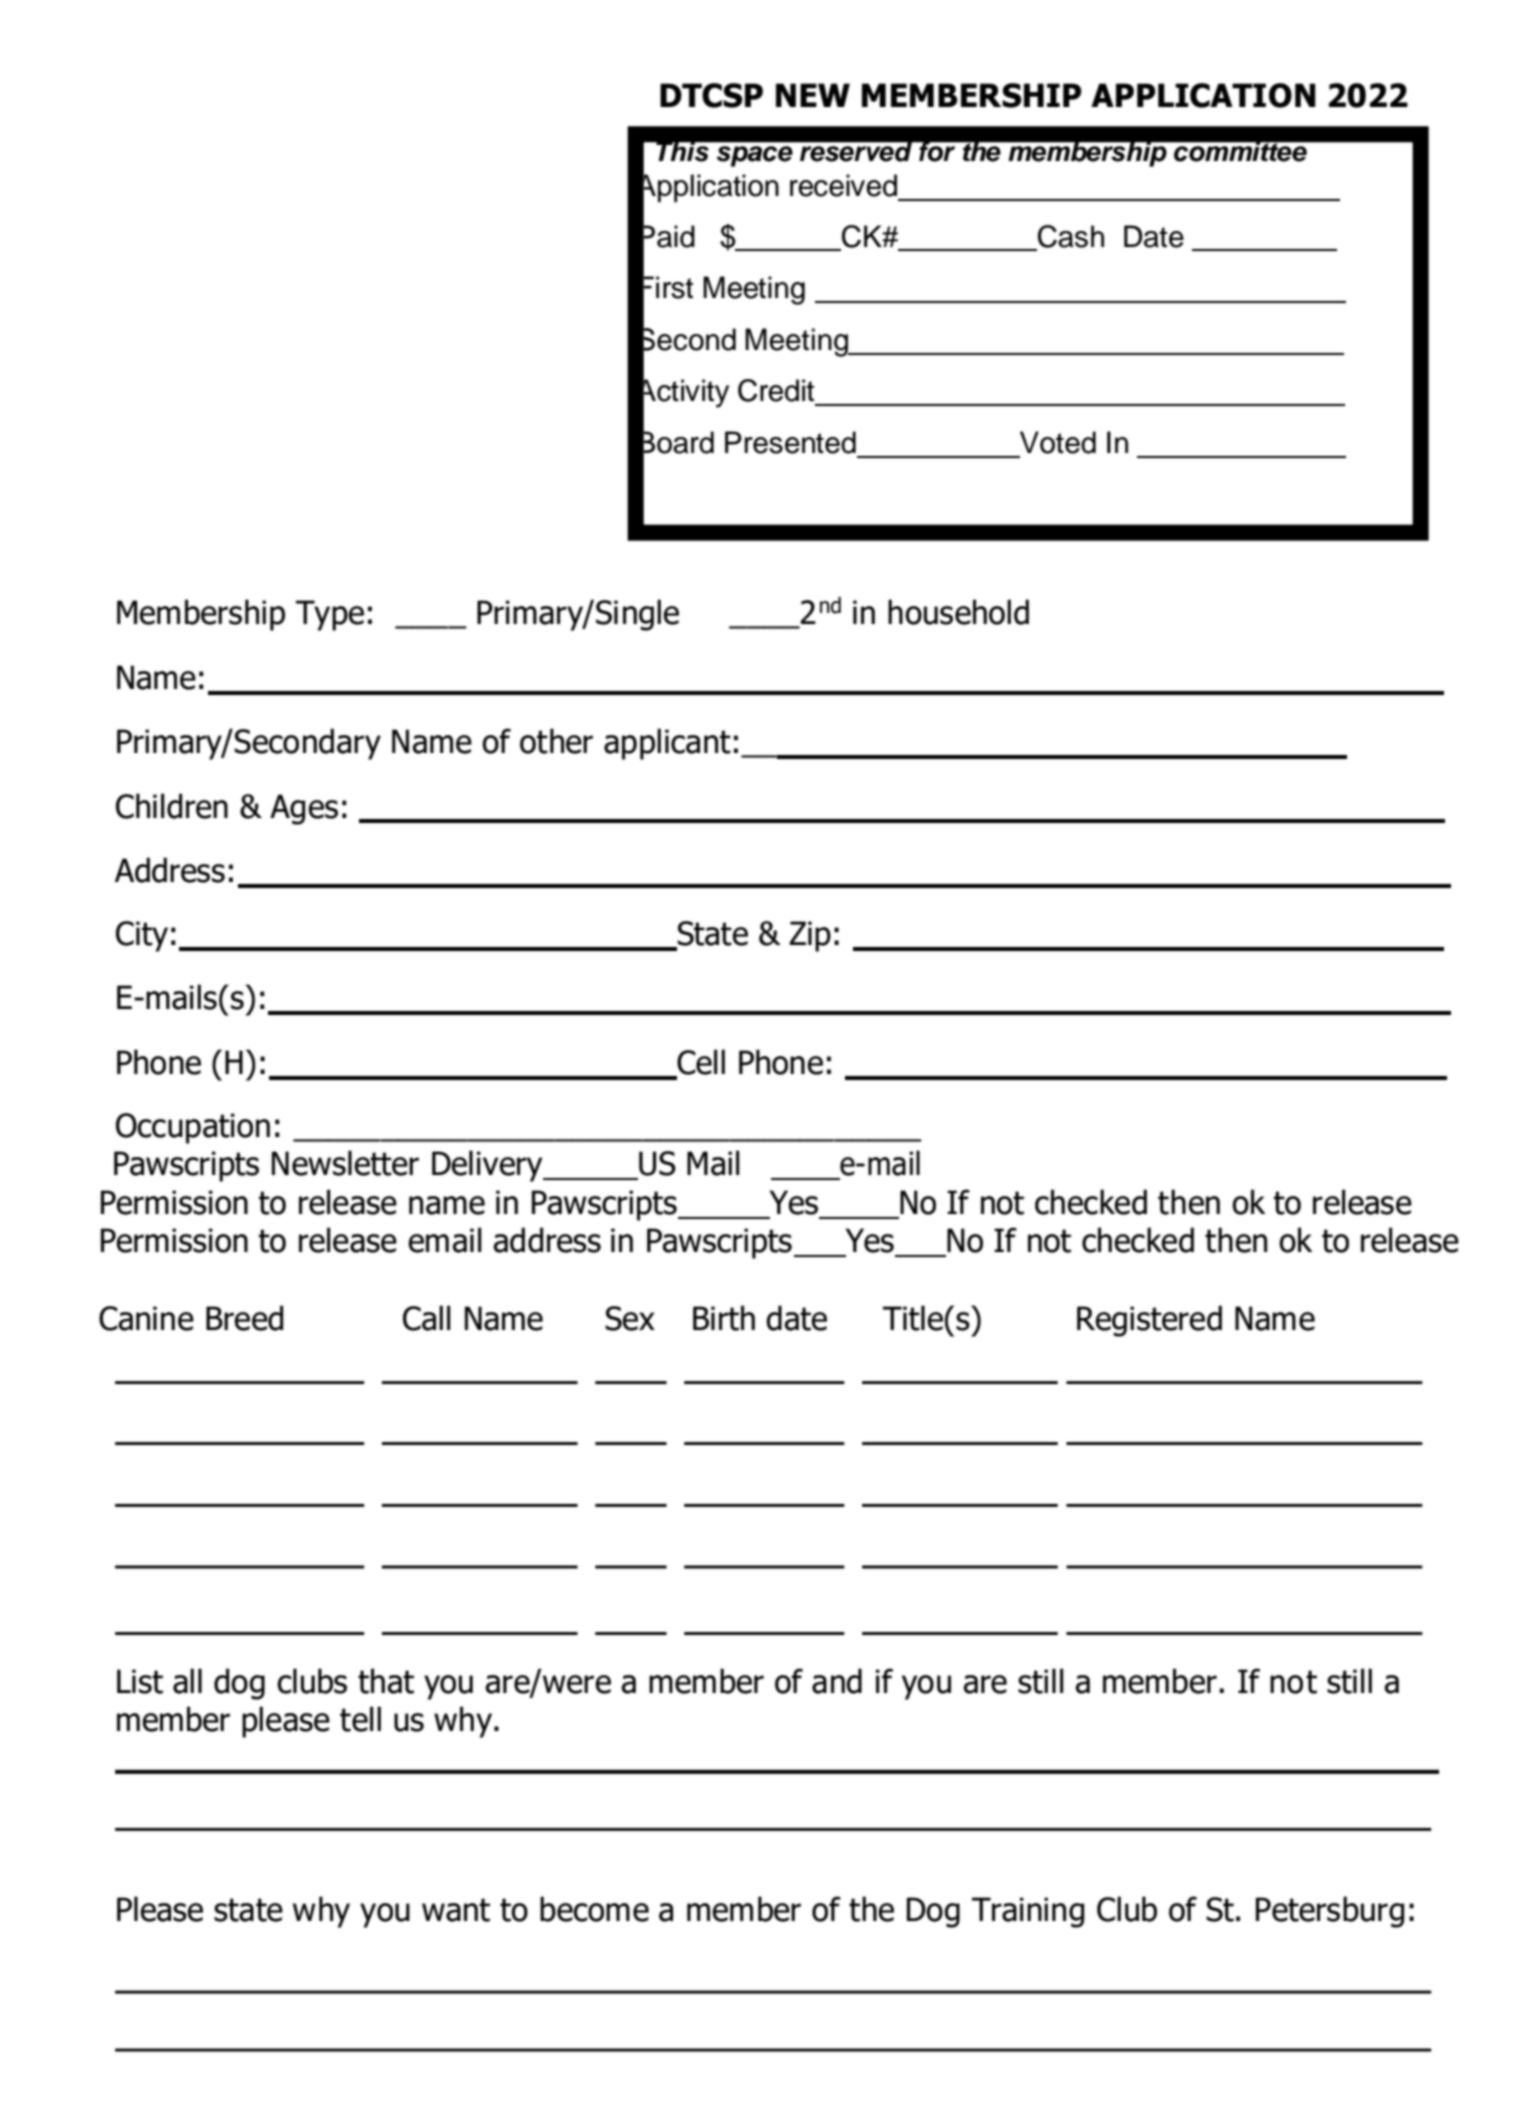 The height and width of the screenshot is (2110, 1535). What do you see at coordinates (958, 612) in the screenshot?
I see `household` at bounding box center [958, 612].
